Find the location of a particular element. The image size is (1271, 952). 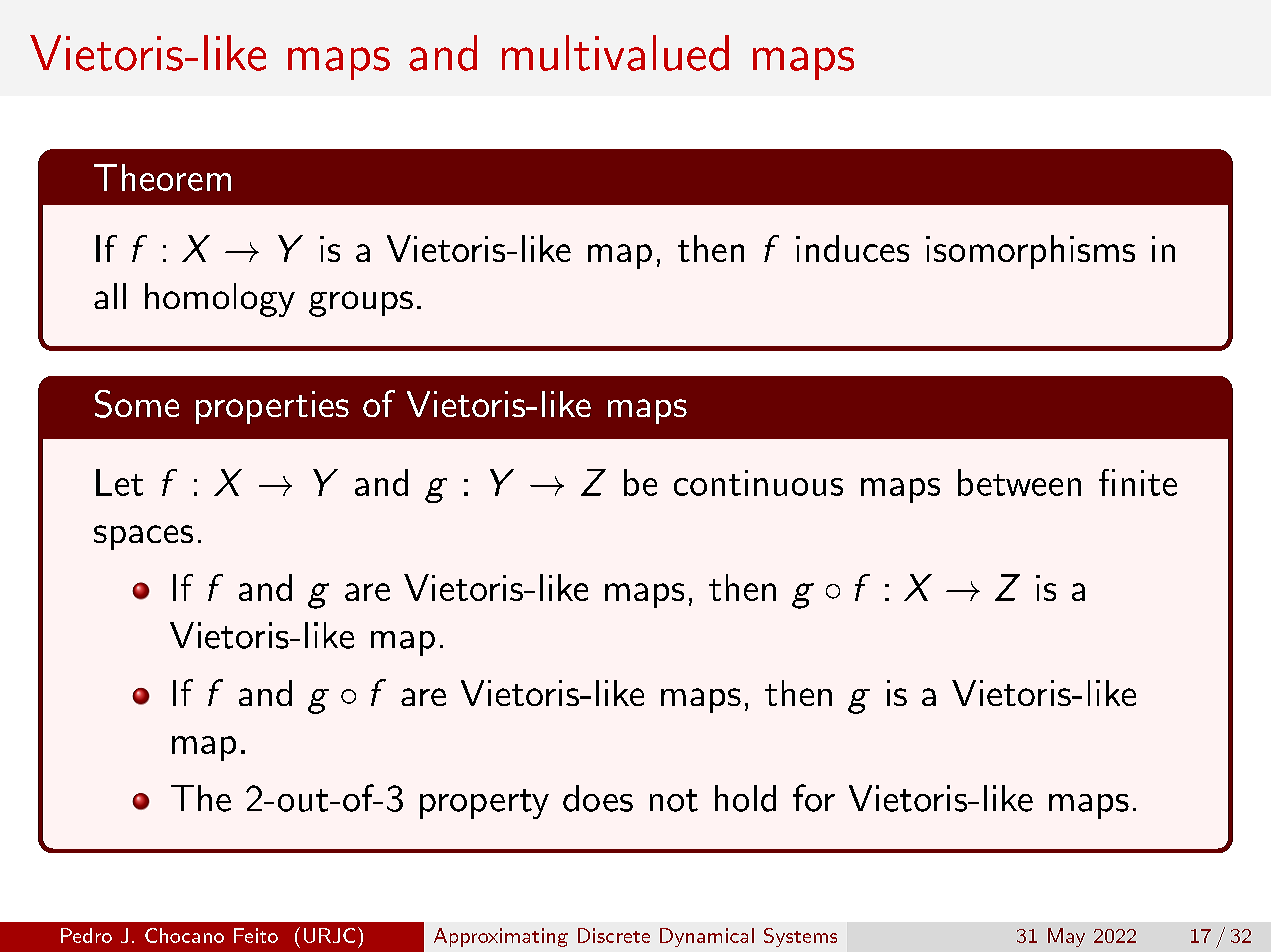

isomorphisms is located at coordinates (1030, 252).
